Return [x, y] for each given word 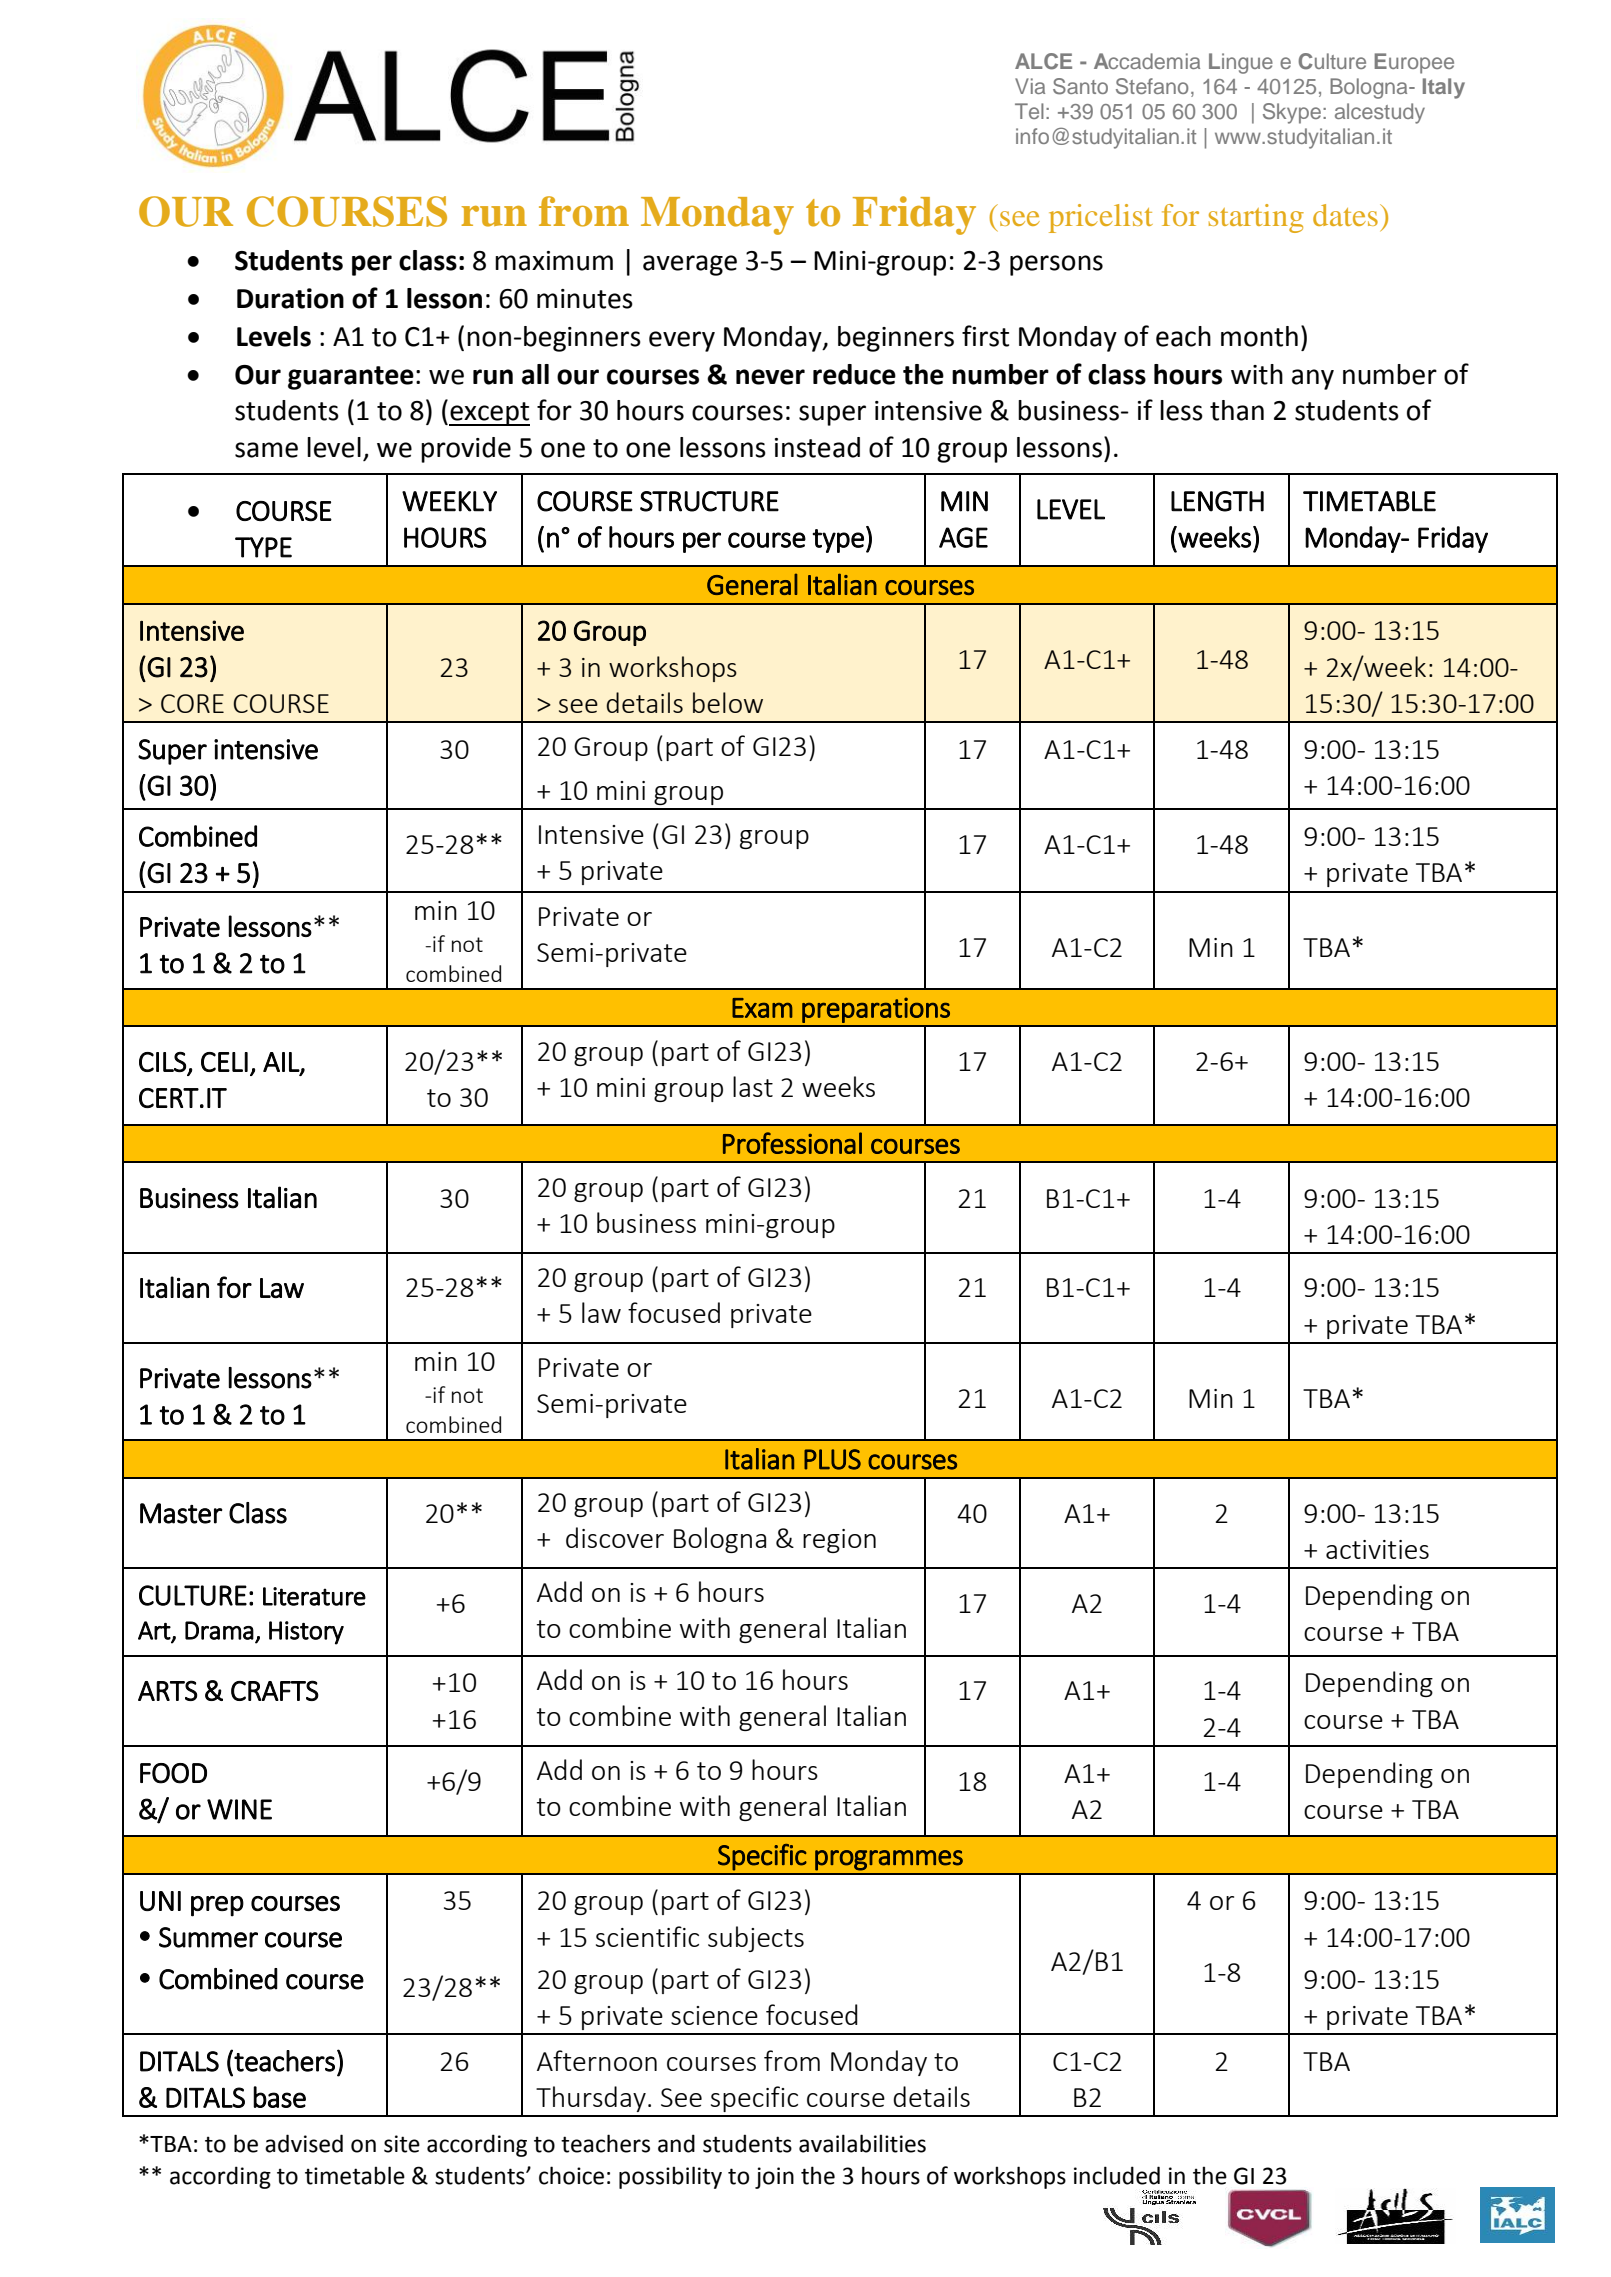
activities [1377, 1549]
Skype [1292, 113]
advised [304, 2143]
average [690, 265]
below [728, 702]
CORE [192, 703]
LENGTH [1217, 501]
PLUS [832, 1459]
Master [181, 1513]
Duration [290, 298]
